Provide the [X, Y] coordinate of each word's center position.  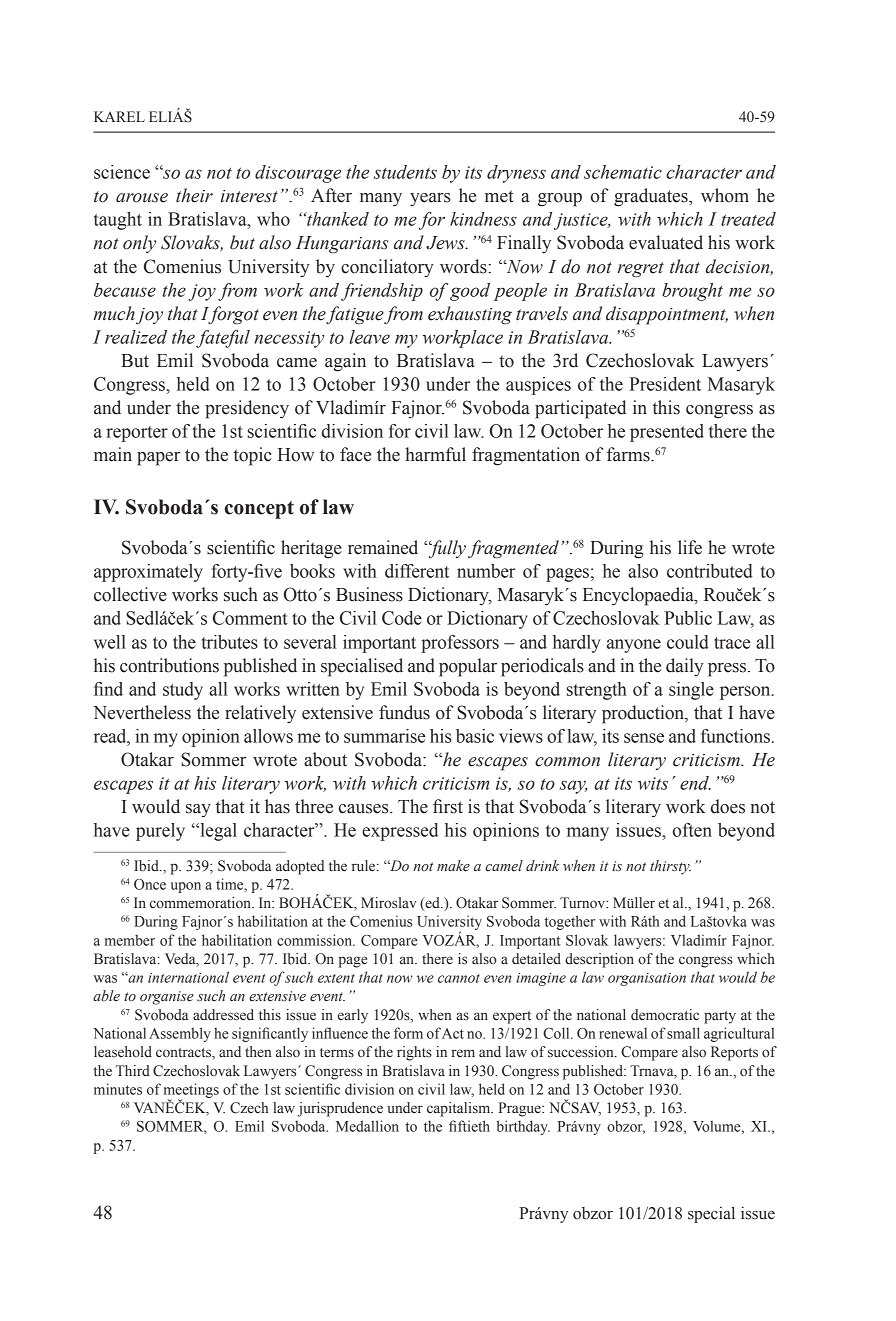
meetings [191, 1091]
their [194, 195]
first [448, 806]
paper [158, 459]
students [405, 172]
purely [160, 832]
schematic [623, 172]
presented [667, 433]
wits [653, 783]
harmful [435, 454]
